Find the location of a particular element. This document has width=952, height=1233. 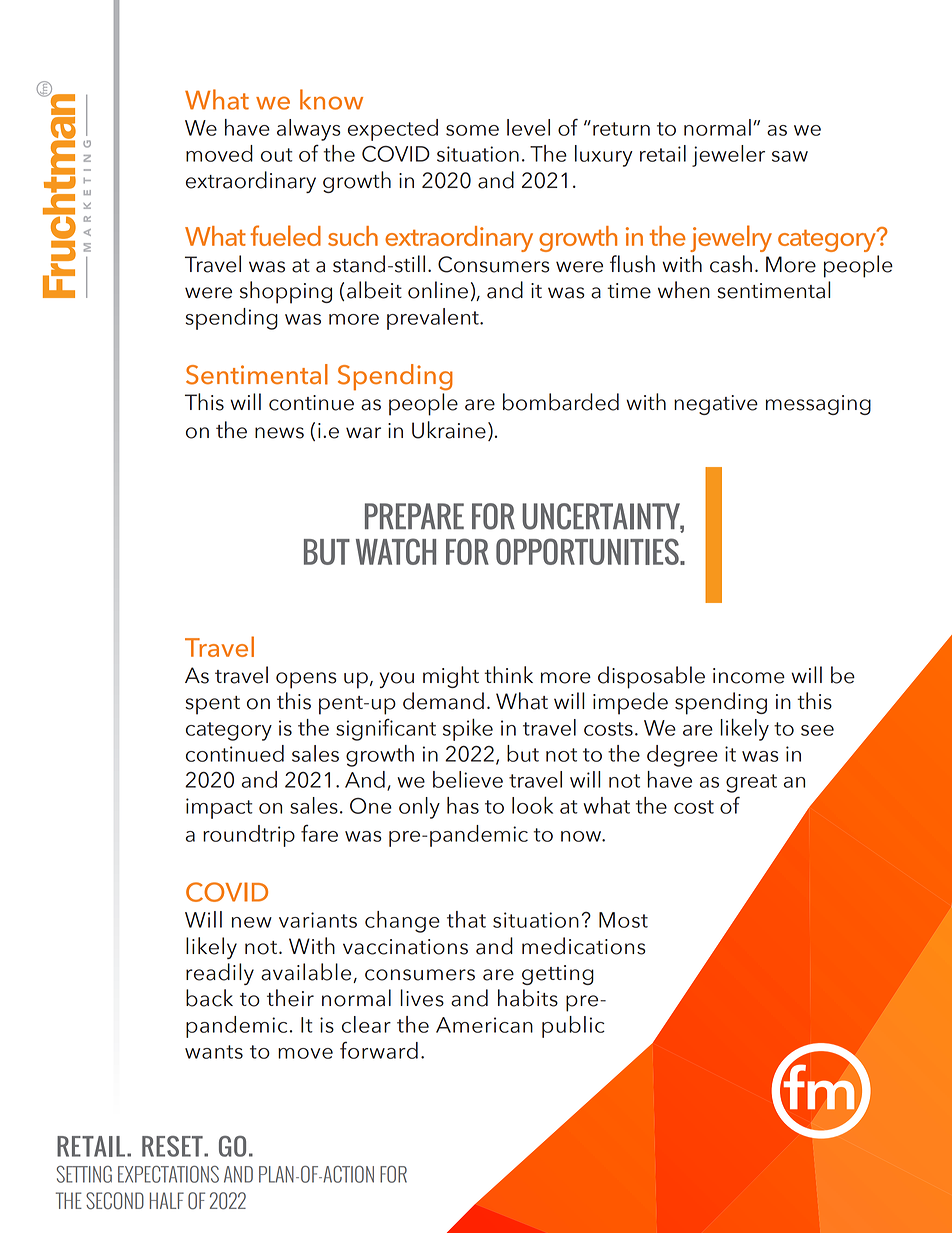

vaccinations is located at coordinates (405, 947).
